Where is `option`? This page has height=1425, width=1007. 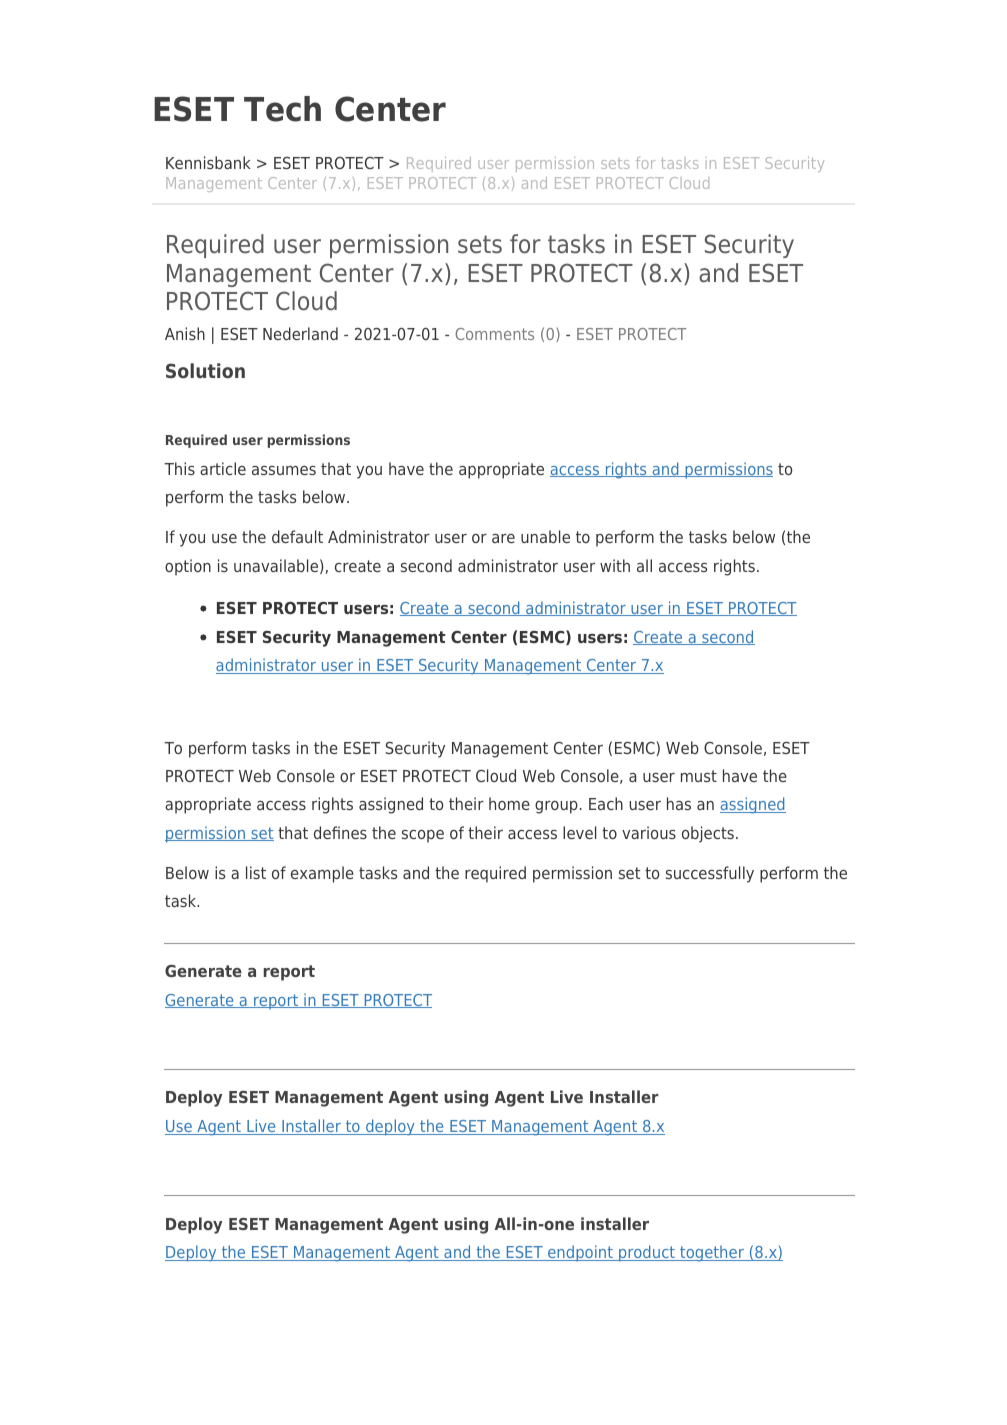 option is located at coordinates (188, 567).
